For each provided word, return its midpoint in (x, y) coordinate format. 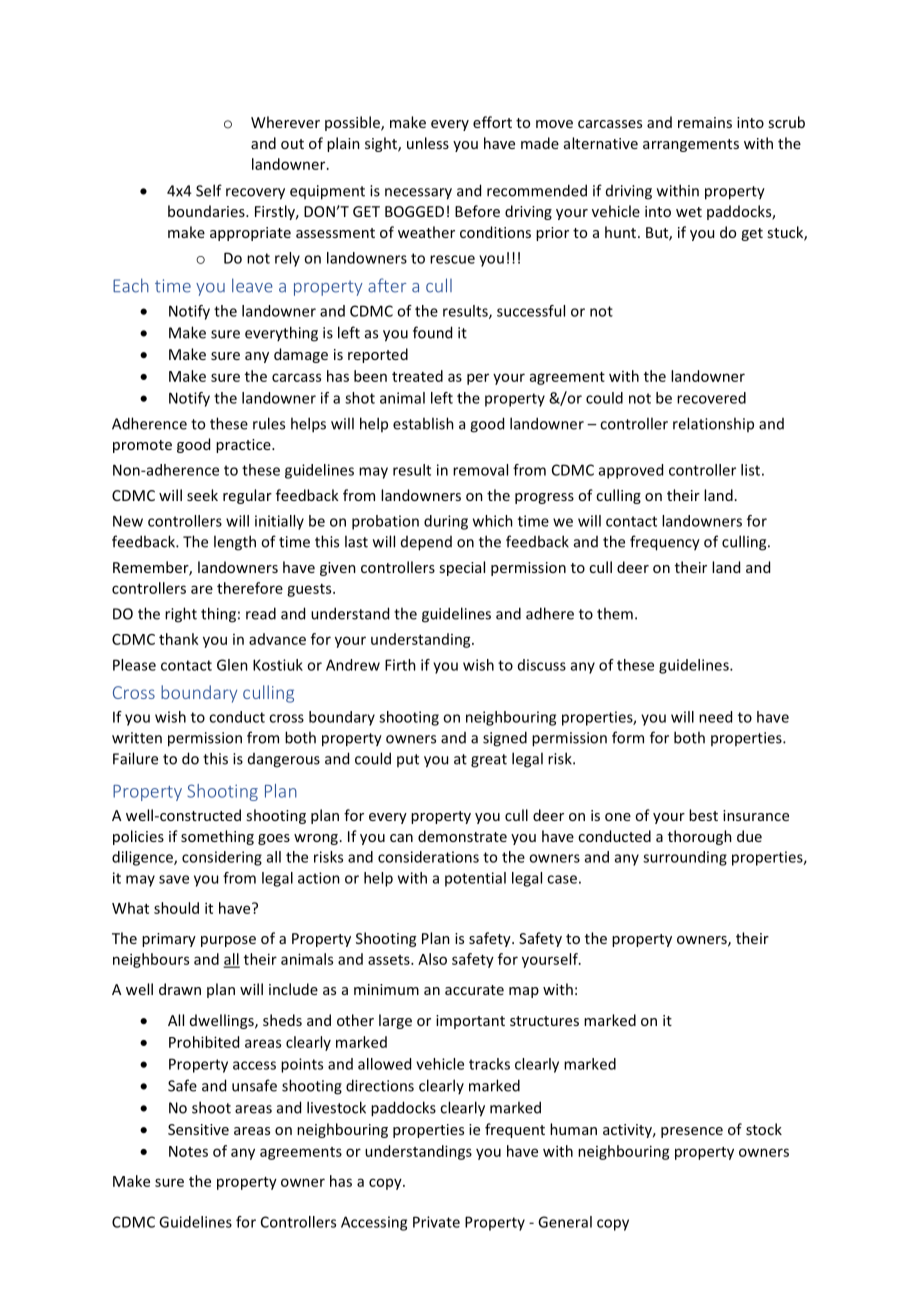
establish (423, 423)
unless (428, 143)
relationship (713, 424)
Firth (400, 665)
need (715, 717)
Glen (232, 665)
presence (692, 1132)
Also (432, 959)
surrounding (685, 858)
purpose (228, 941)
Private (436, 1222)
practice (244, 446)
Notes (188, 1151)
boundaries (207, 211)
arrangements (691, 145)
